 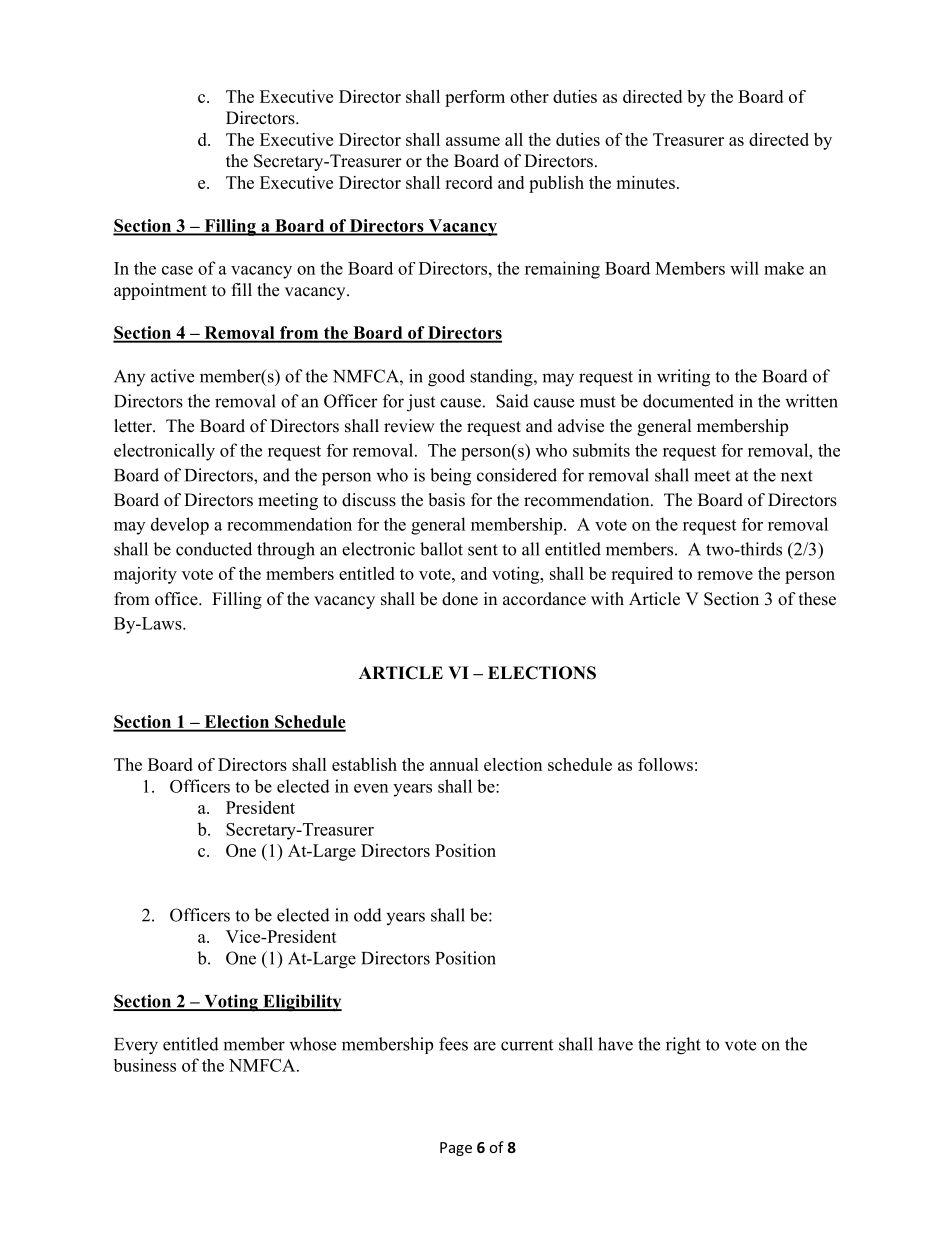 What do you see at coordinates (454, 764) in the screenshot?
I see `annual` at bounding box center [454, 764].
